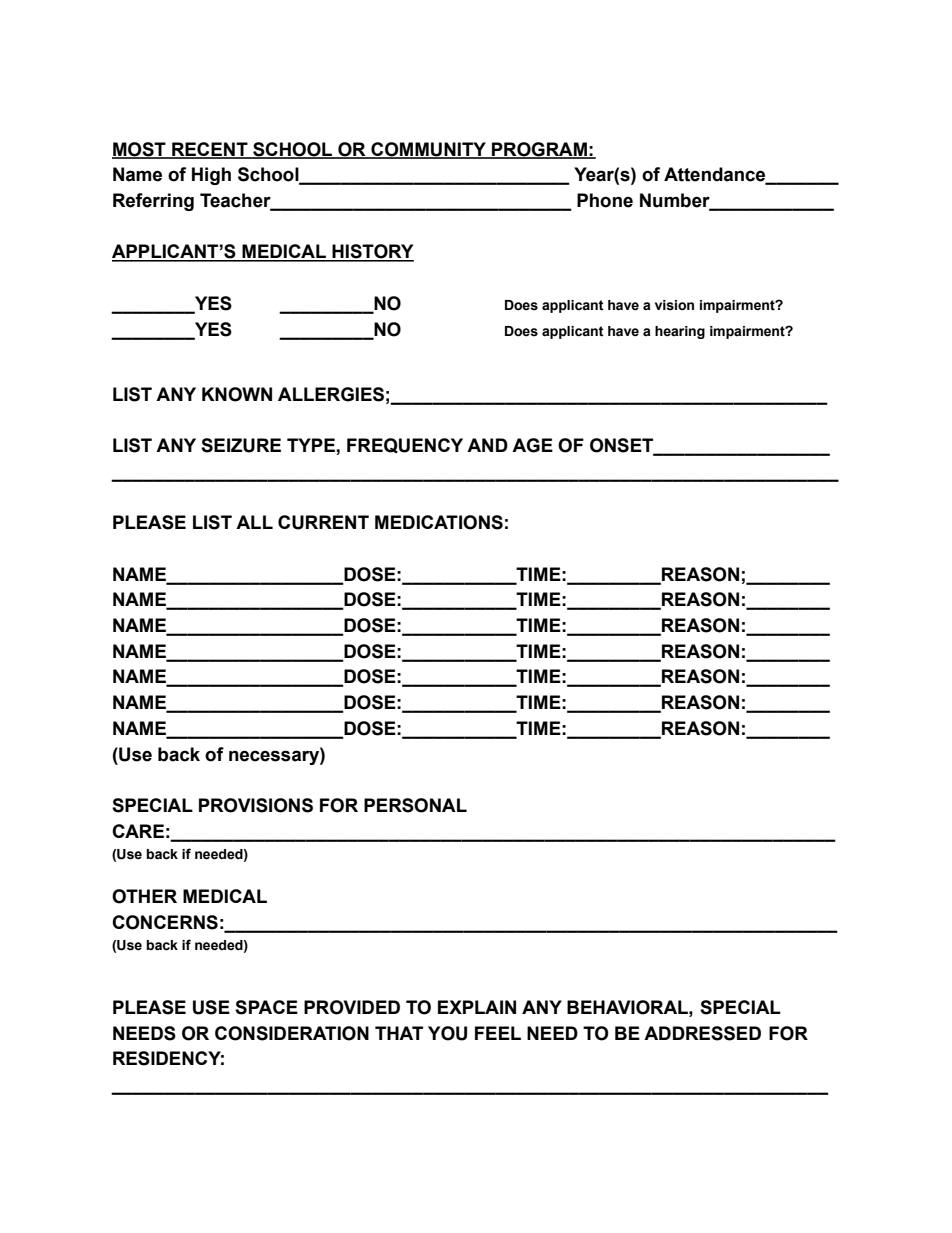 The height and width of the screenshot is (1233, 952). Describe the element at coordinates (498, 1033) in the screenshot. I see `FEEL` at that location.
